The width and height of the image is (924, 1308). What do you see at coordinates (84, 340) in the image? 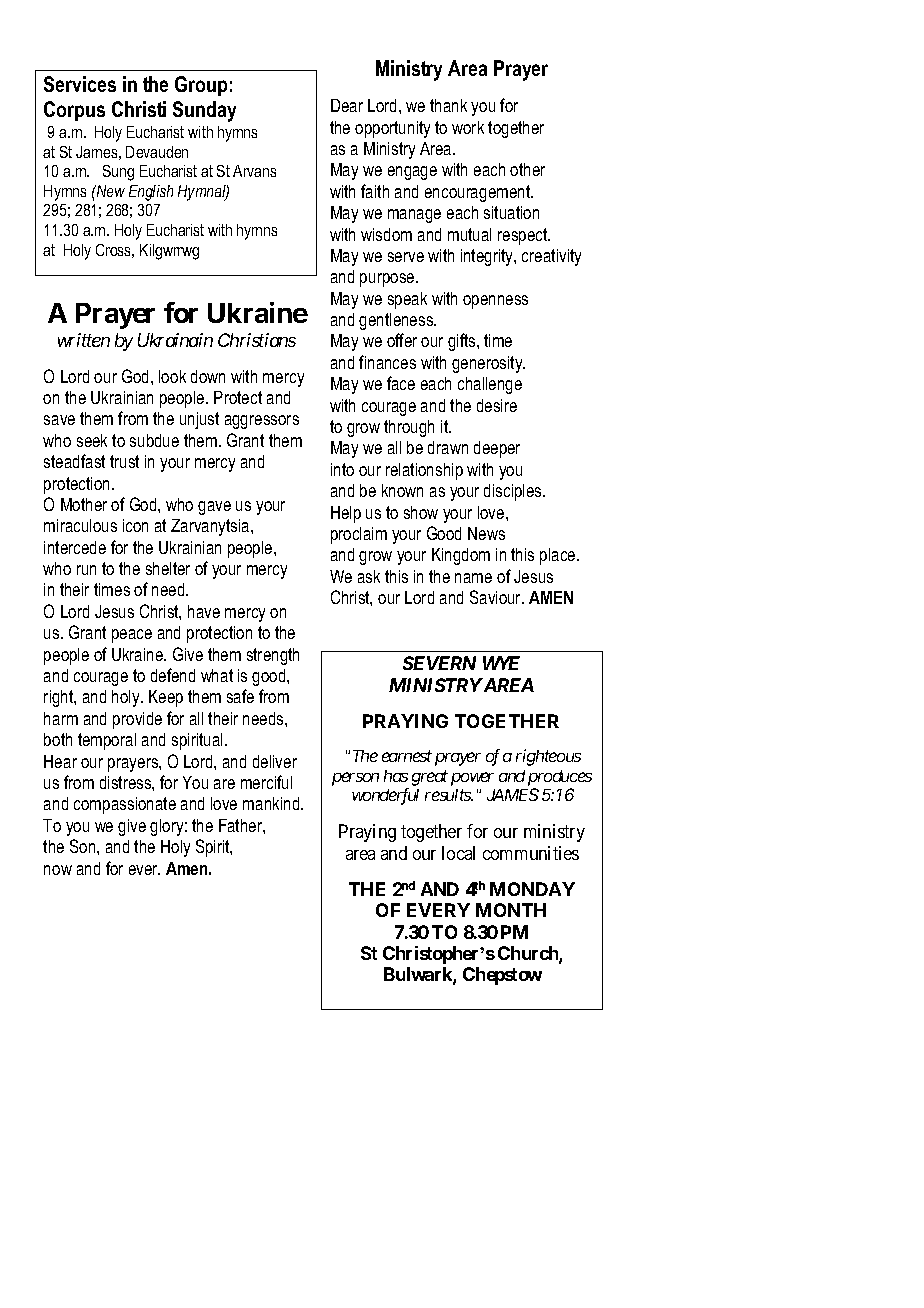
I see `written` at bounding box center [84, 340].
